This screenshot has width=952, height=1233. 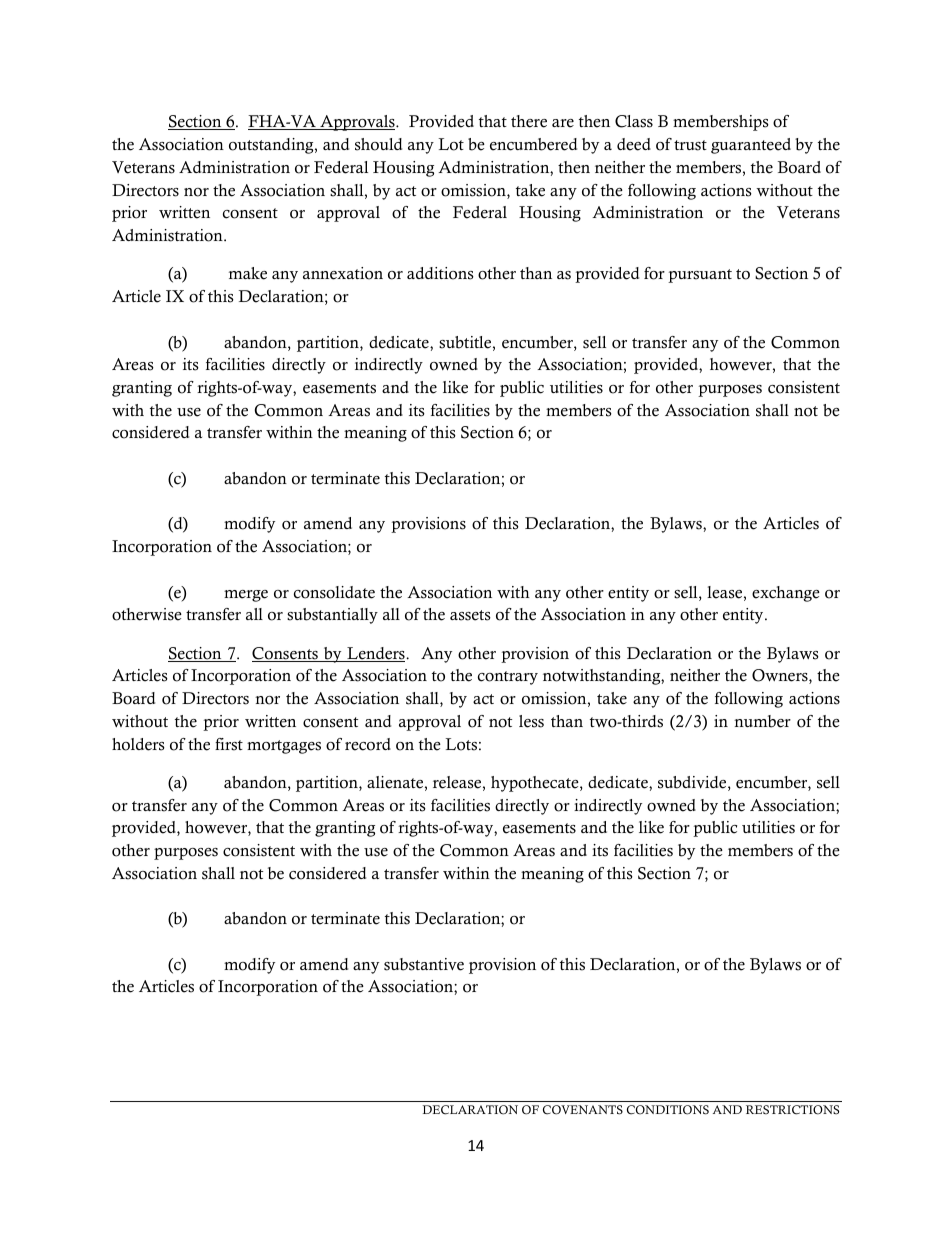 I want to click on assets, so click(x=470, y=615).
